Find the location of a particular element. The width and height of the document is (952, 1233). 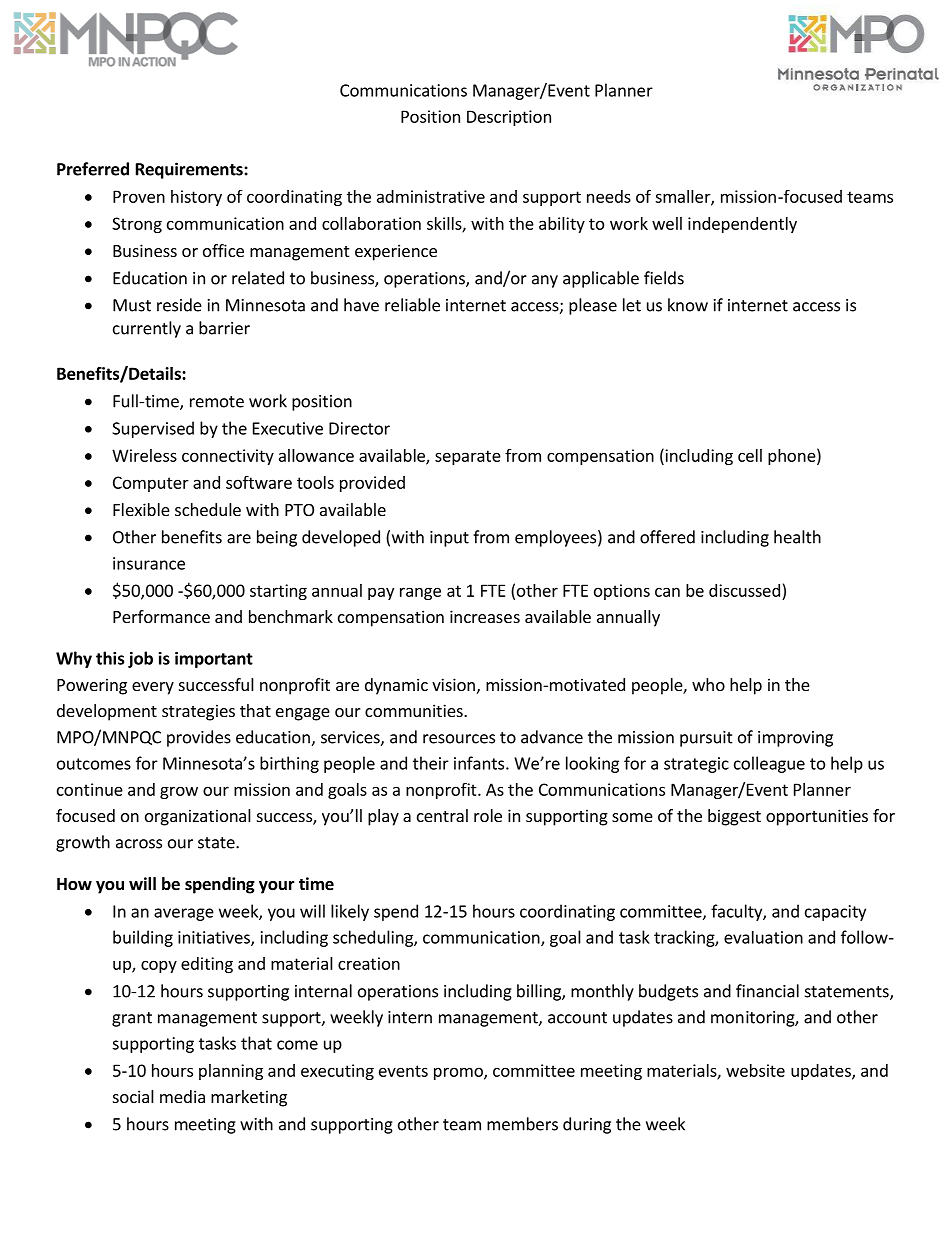

cell is located at coordinates (750, 455).
